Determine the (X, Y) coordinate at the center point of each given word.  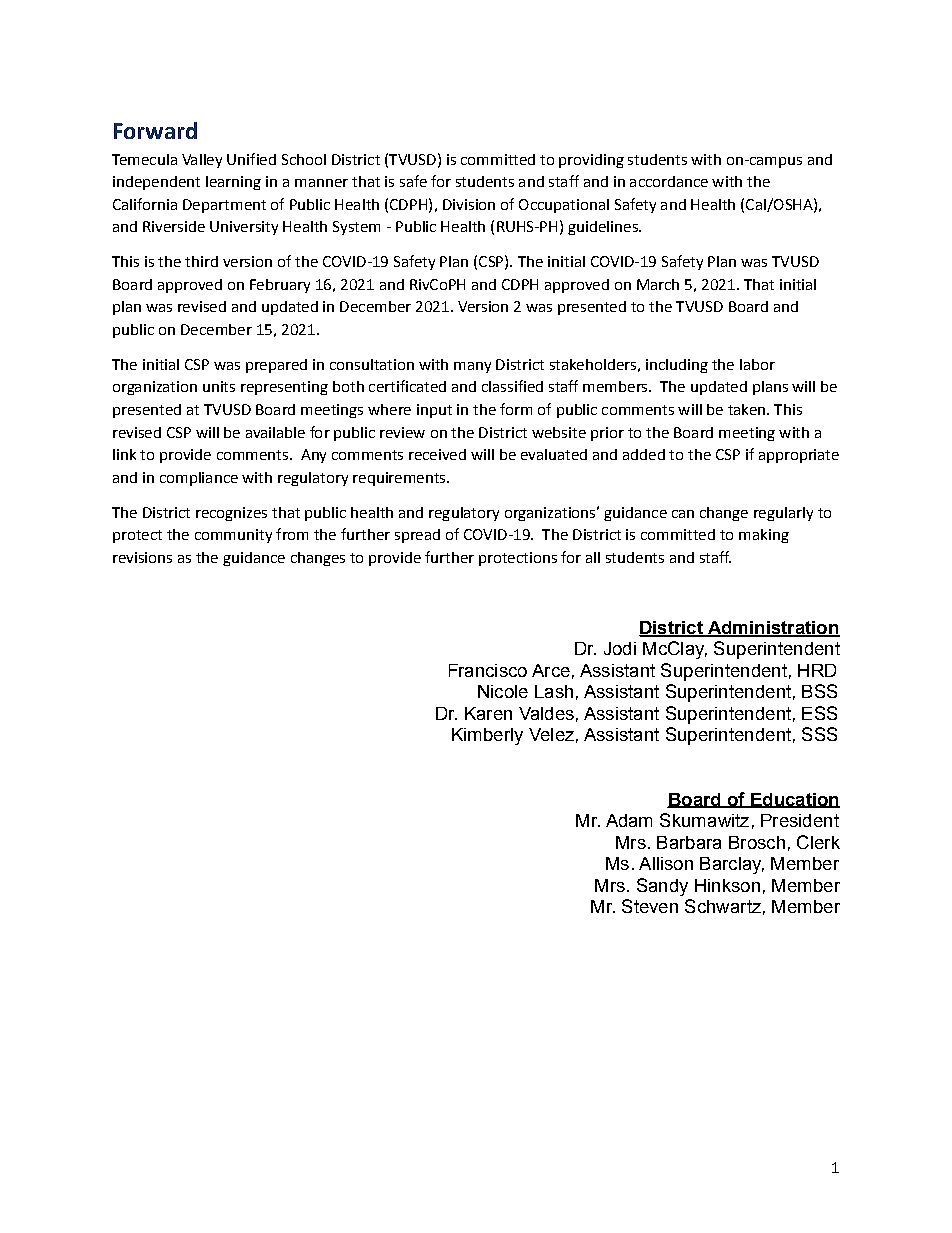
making (764, 536)
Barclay (732, 865)
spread (417, 536)
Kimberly (487, 736)
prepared (276, 366)
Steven (650, 906)
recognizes (231, 514)
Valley (202, 161)
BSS (819, 691)
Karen (488, 713)
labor (757, 364)
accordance (669, 181)
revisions (142, 557)
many (472, 367)
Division (469, 204)
